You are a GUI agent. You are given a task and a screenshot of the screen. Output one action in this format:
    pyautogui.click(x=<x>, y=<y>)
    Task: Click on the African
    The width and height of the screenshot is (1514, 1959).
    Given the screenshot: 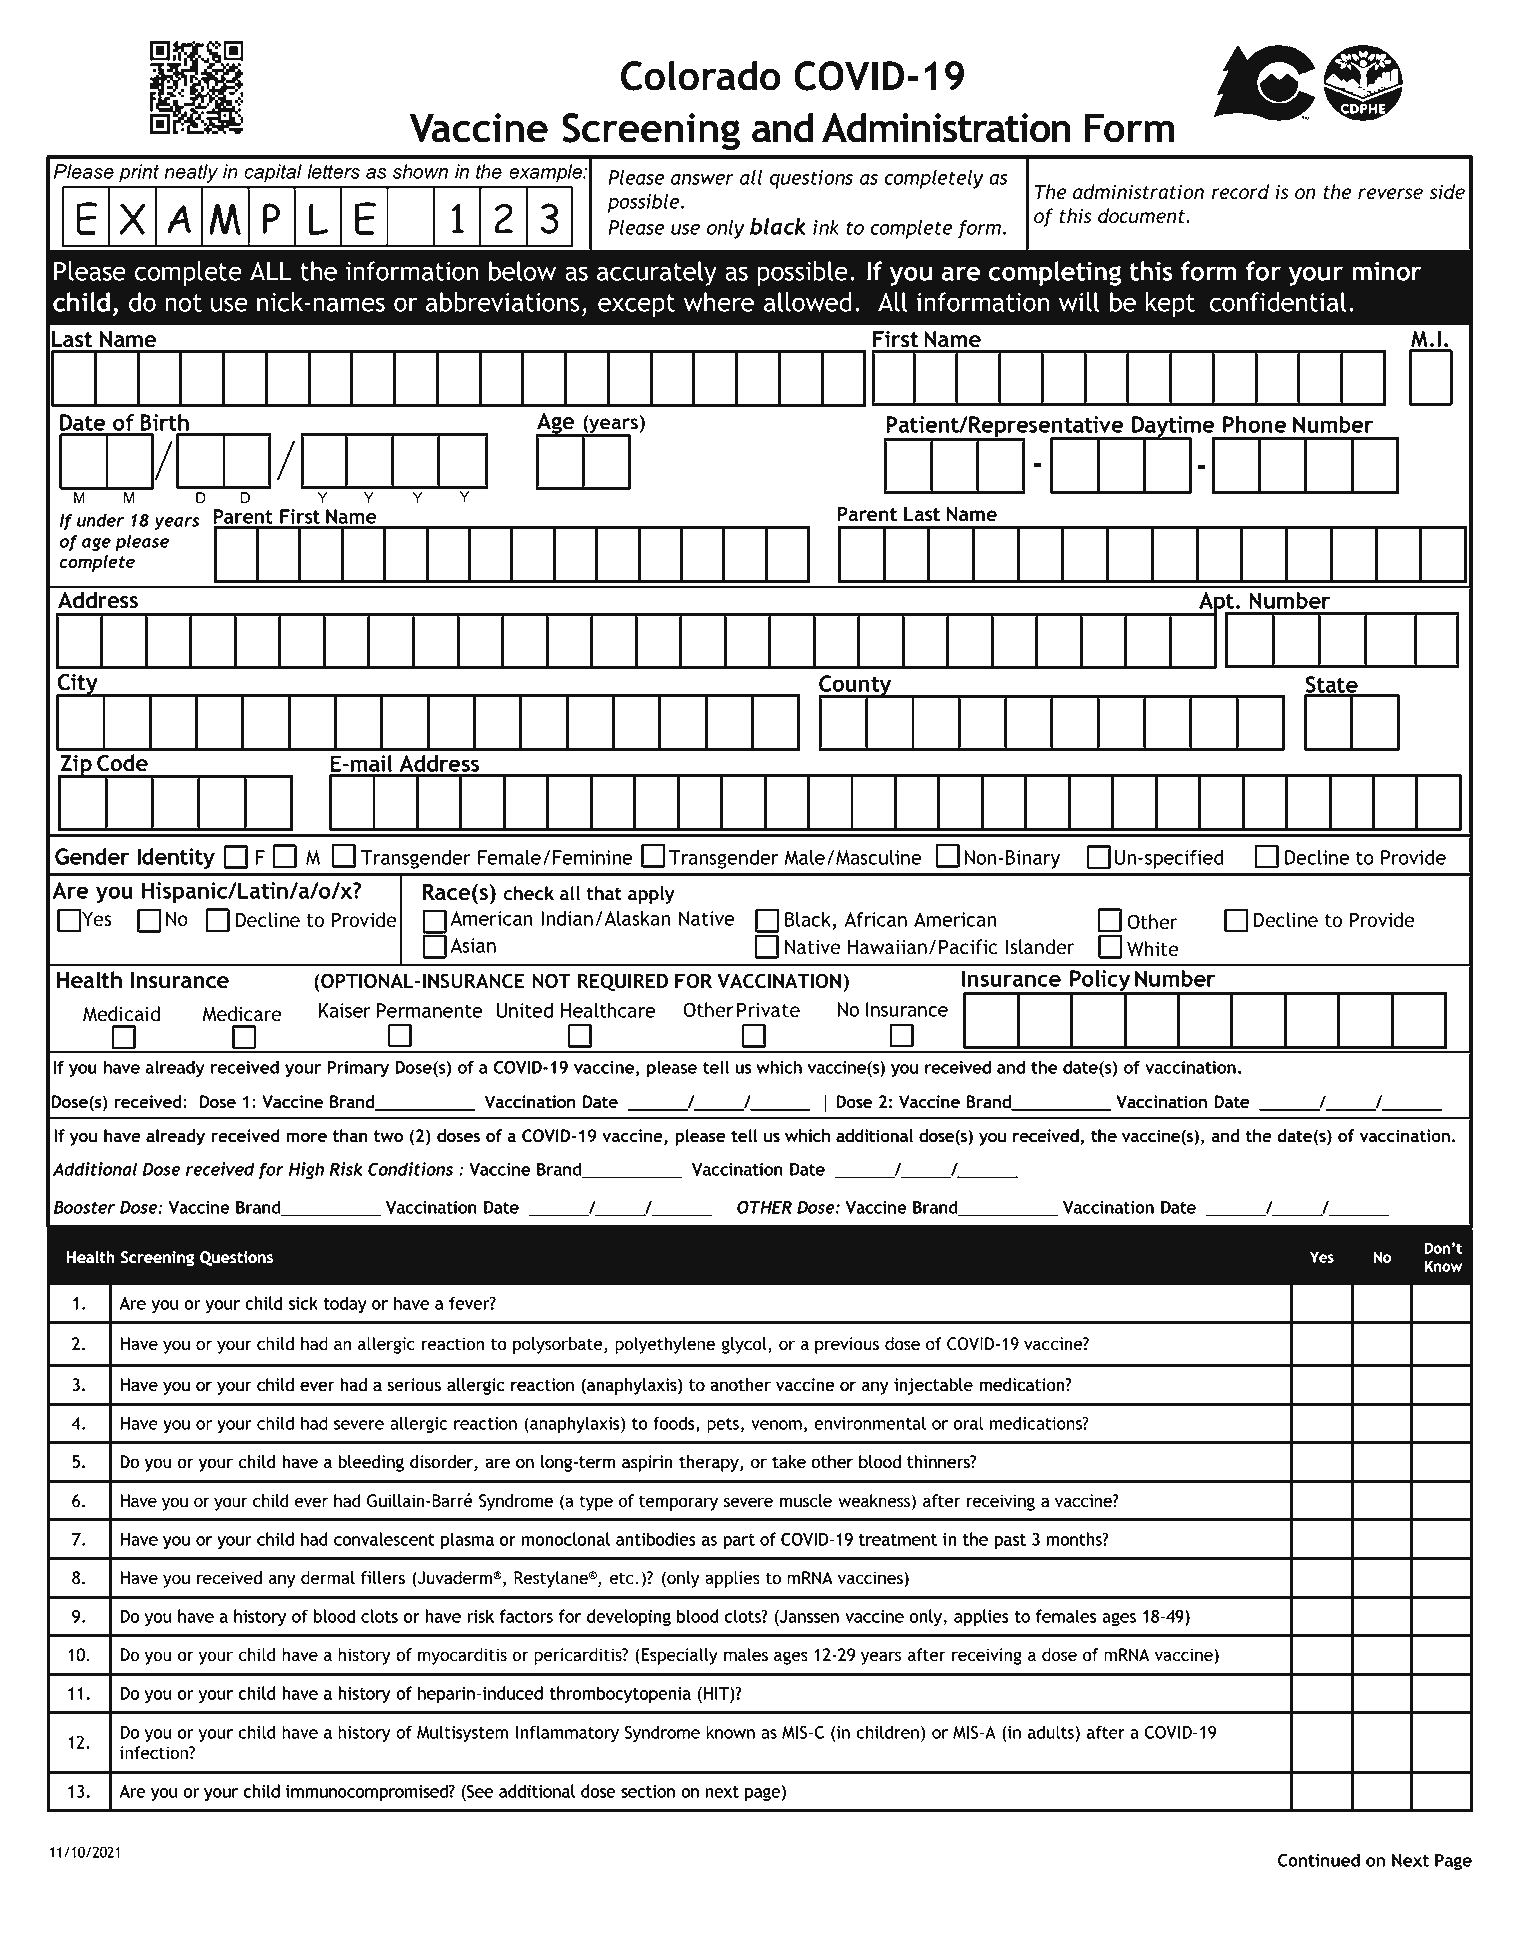 What is the action you would take?
    pyautogui.click(x=876, y=919)
